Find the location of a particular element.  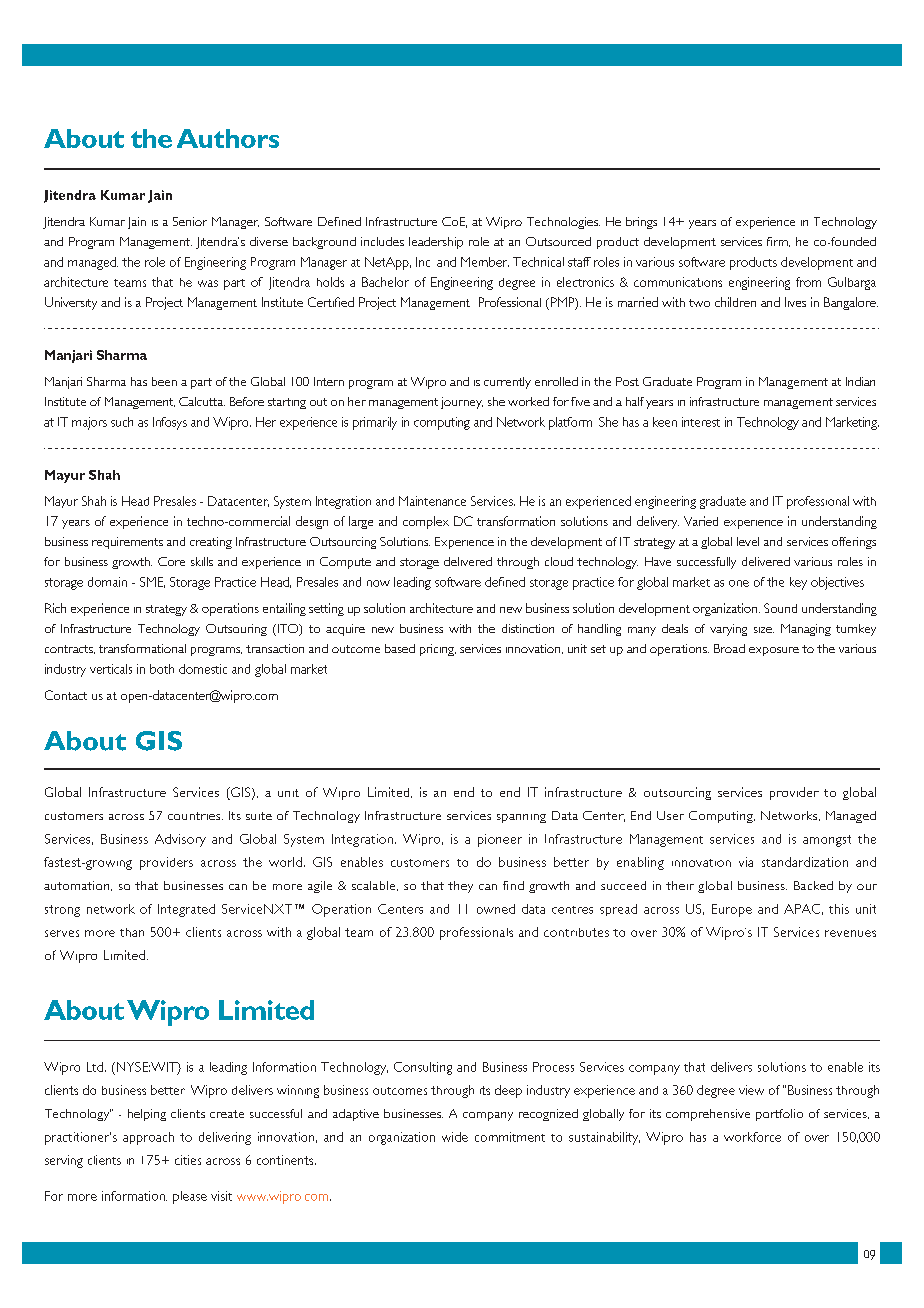

wide is located at coordinates (455, 1137).
